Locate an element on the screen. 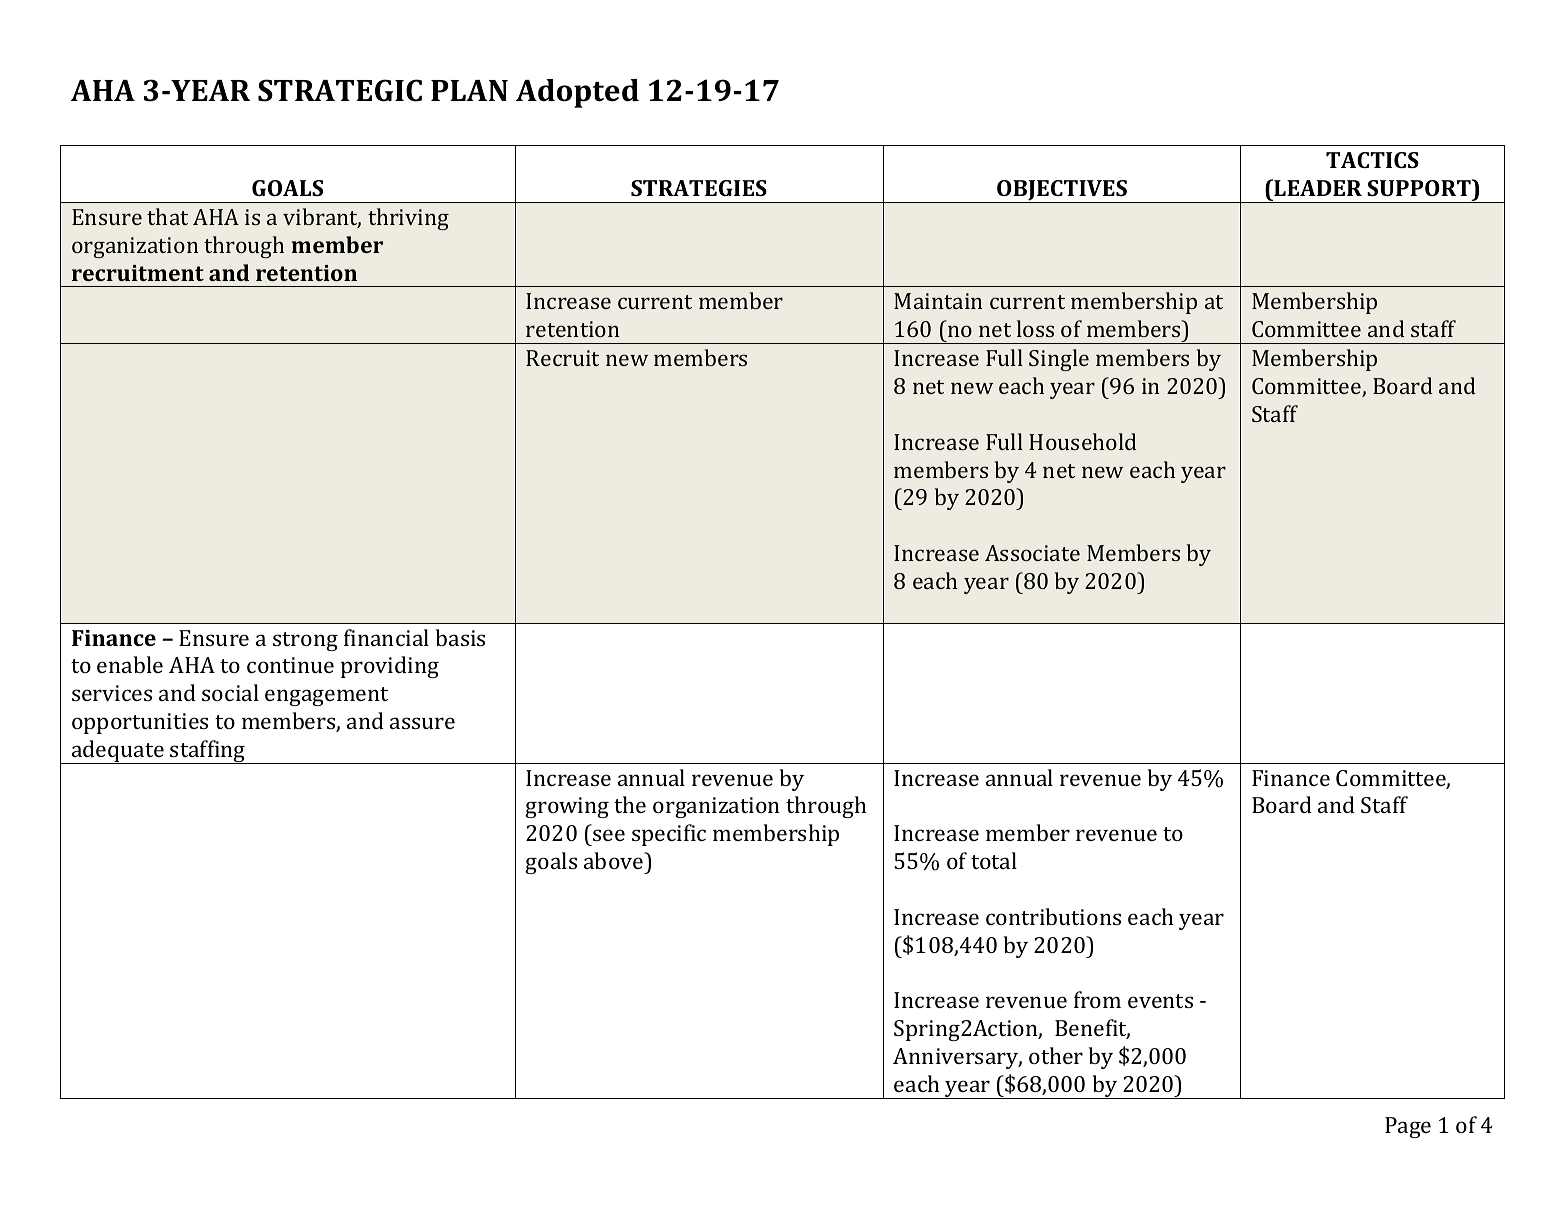 The image size is (1565, 1210). STRATEGIES is located at coordinates (699, 188).
